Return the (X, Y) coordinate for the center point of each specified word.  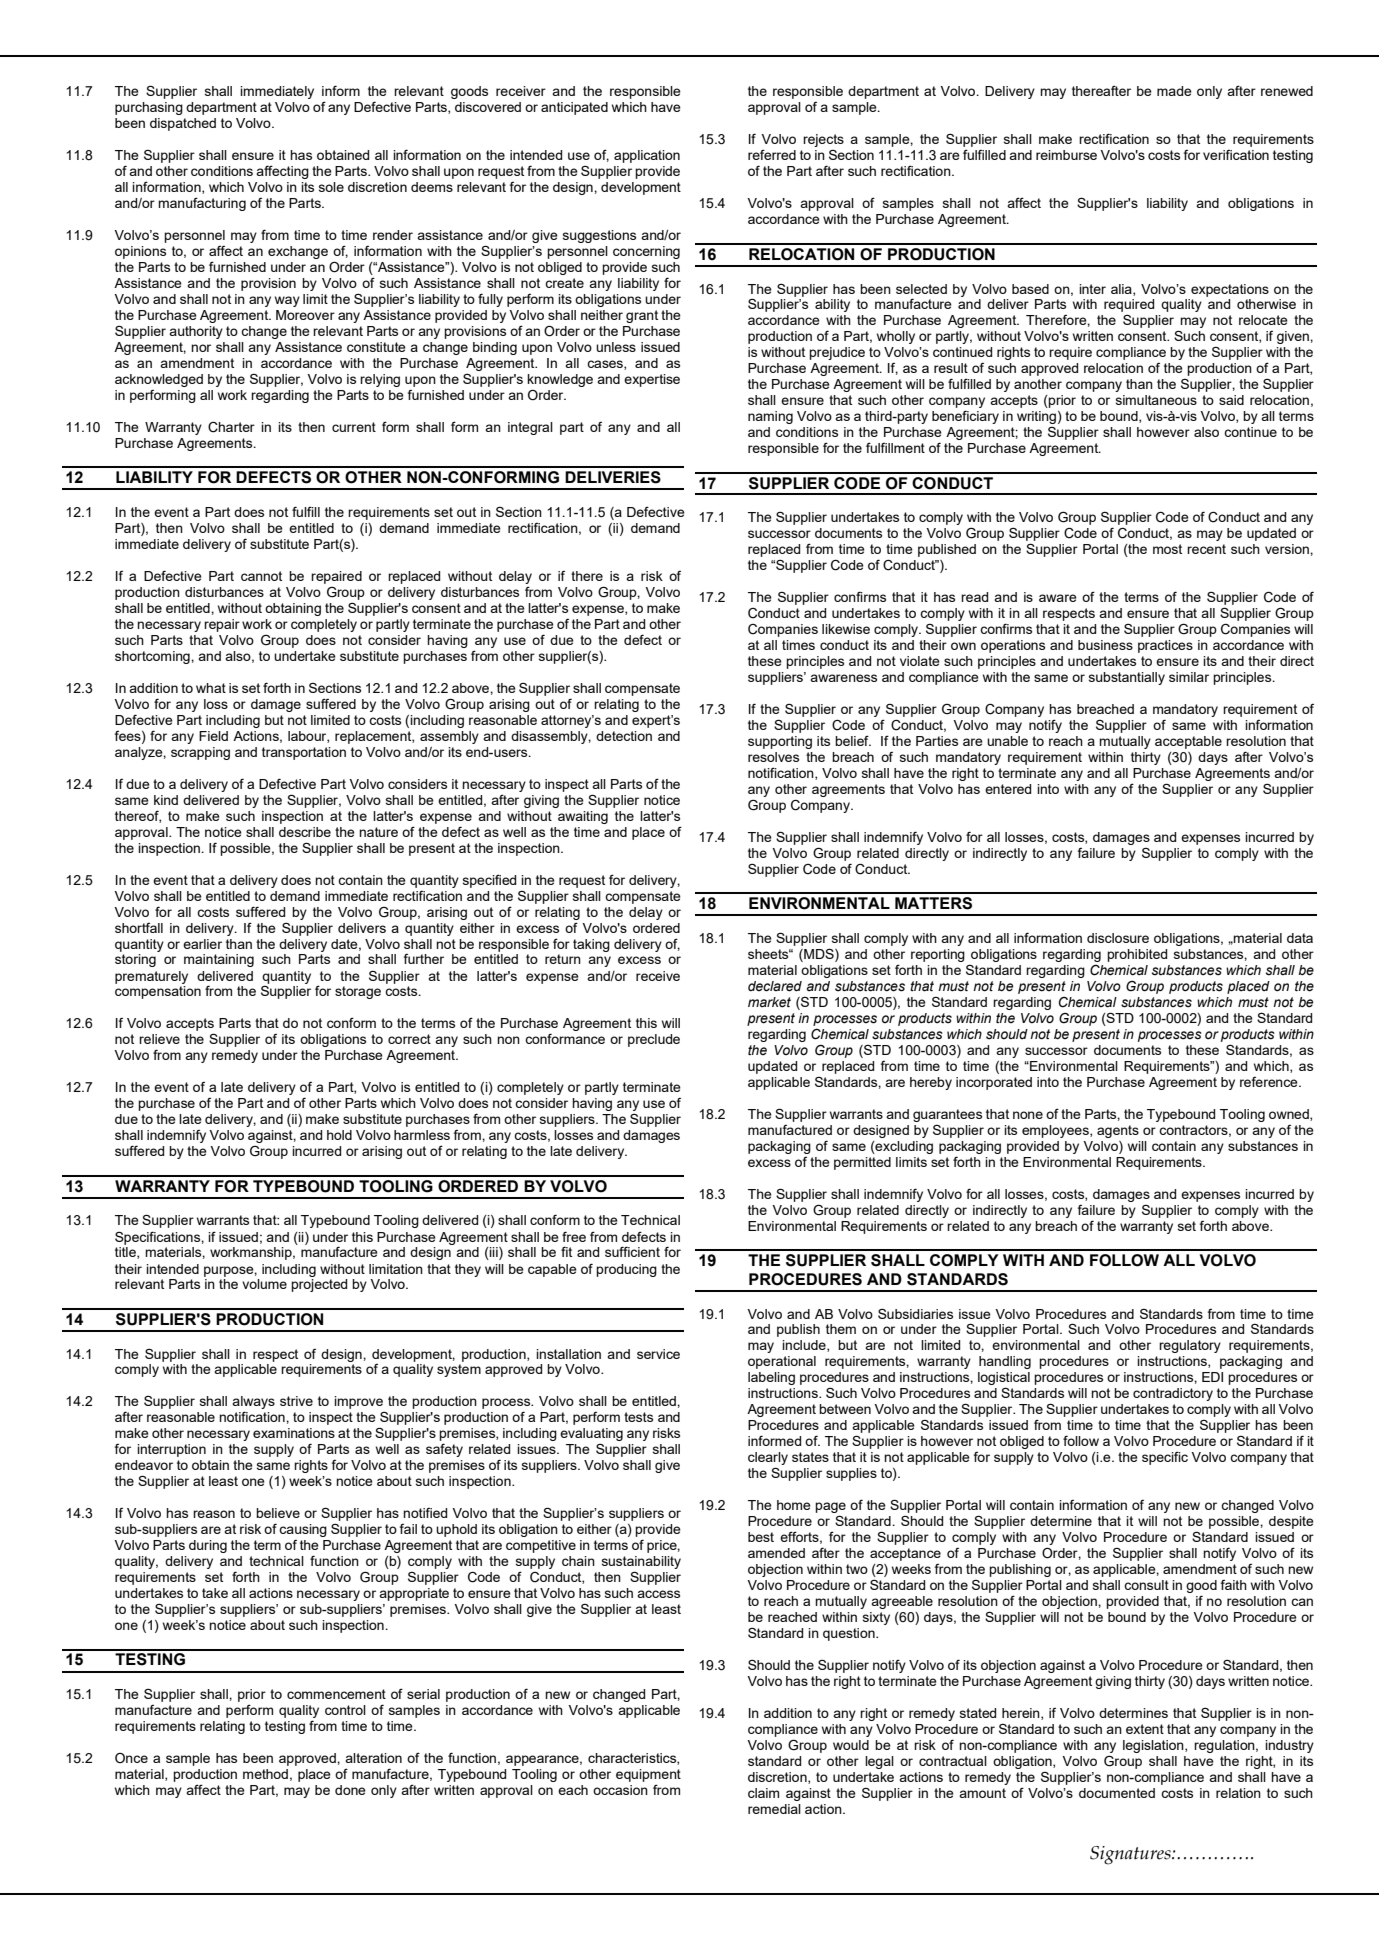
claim (763, 1793)
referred (772, 154)
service (658, 1354)
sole (331, 187)
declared (775, 986)
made (1174, 91)
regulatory (1190, 1346)
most (1167, 549)
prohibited (1137, 955)
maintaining (219, 960)
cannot (261, 576)
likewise (846, 629)
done (350, 1790)
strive (296, 1401)
